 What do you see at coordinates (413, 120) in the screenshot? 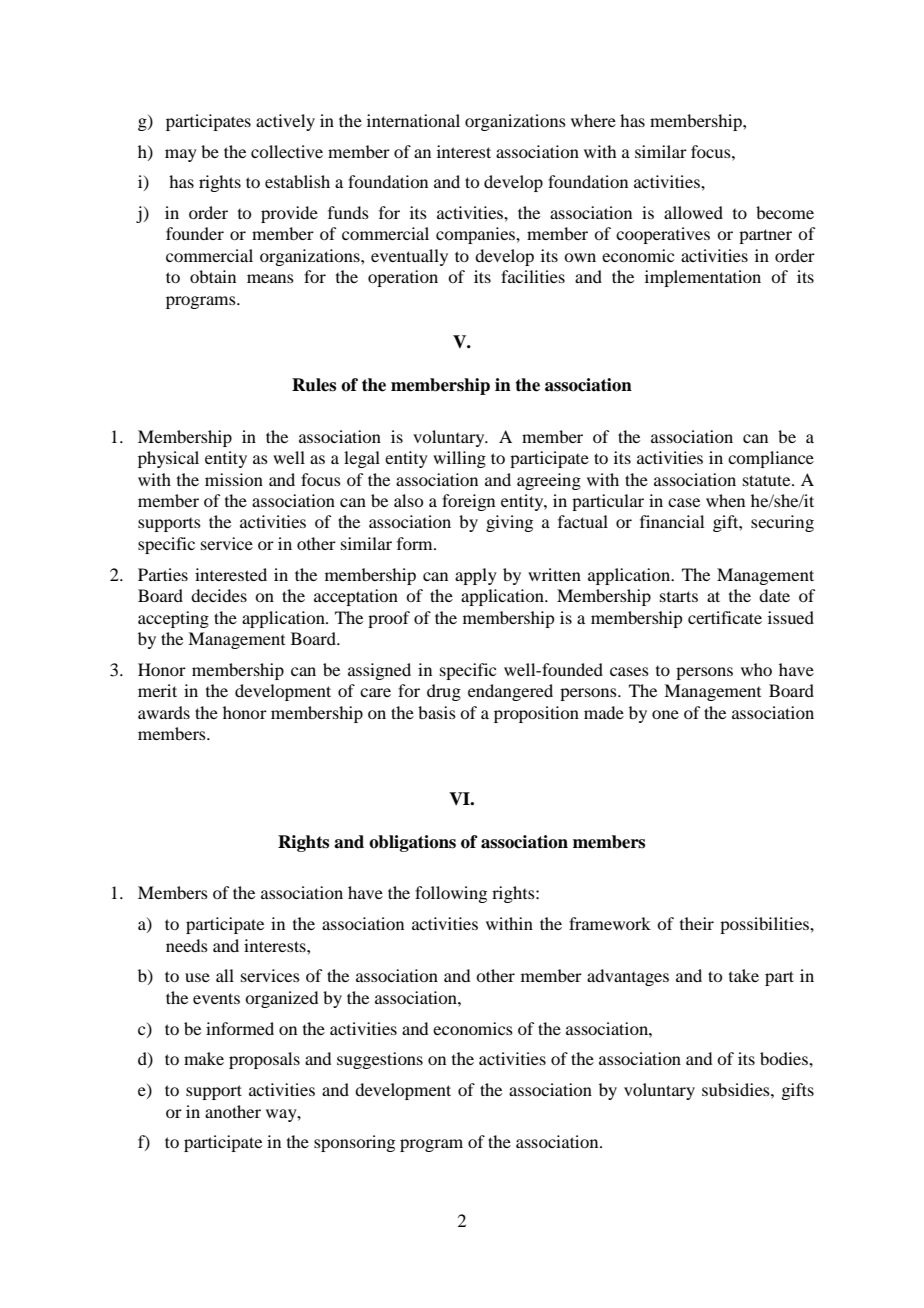
I see `international` at bounding box center [413, 120].
